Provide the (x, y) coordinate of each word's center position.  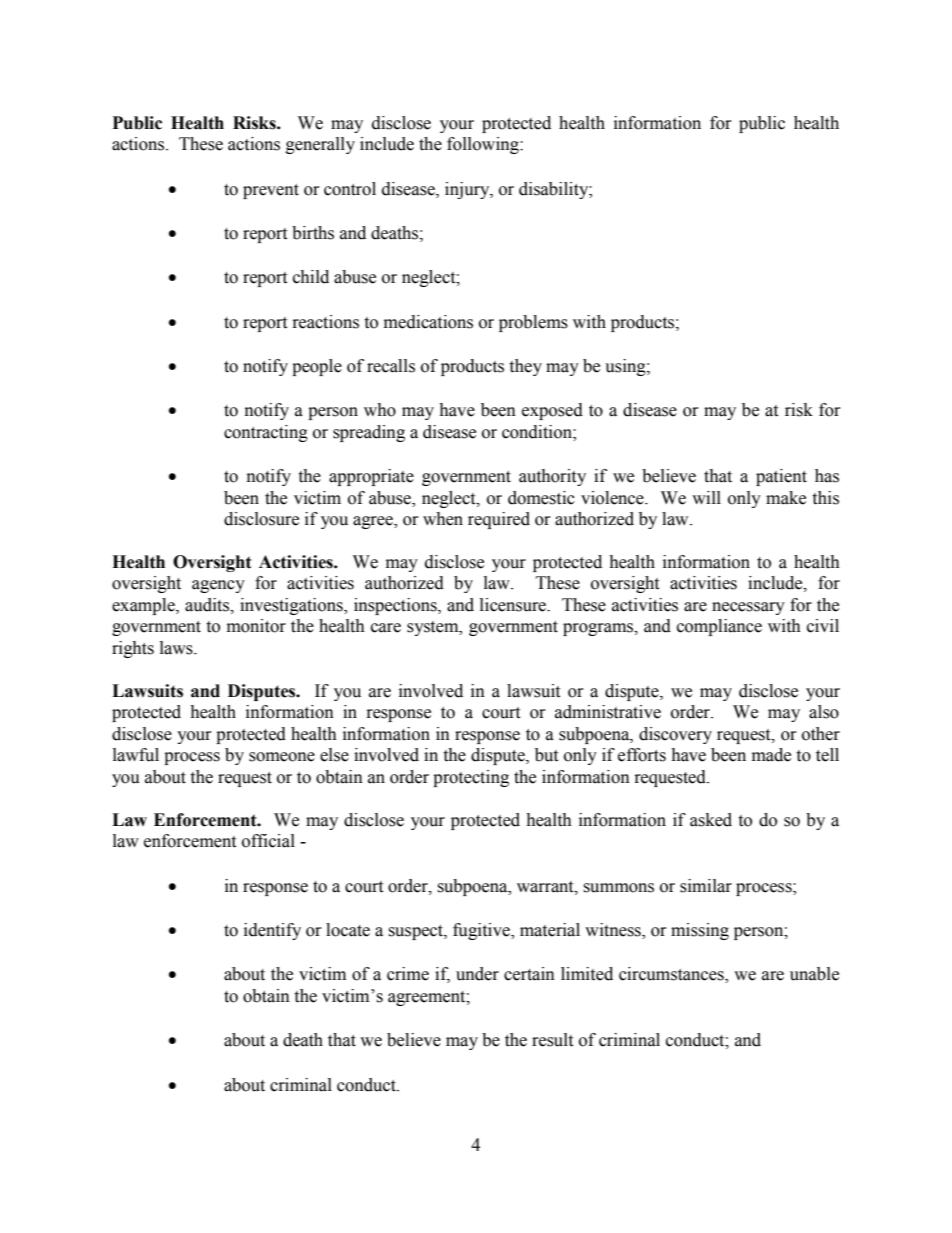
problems (533, 323)
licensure (514, 605)
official (268, 841)
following (484, 145)
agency (218, 586)
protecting (471, 778)
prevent (271, 191)
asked (711, 820)
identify (272, 931)
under (477, 974)
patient (781, 477)
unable (814, 974)
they (525, 367)
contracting (266, 433)
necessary (748, 608)
